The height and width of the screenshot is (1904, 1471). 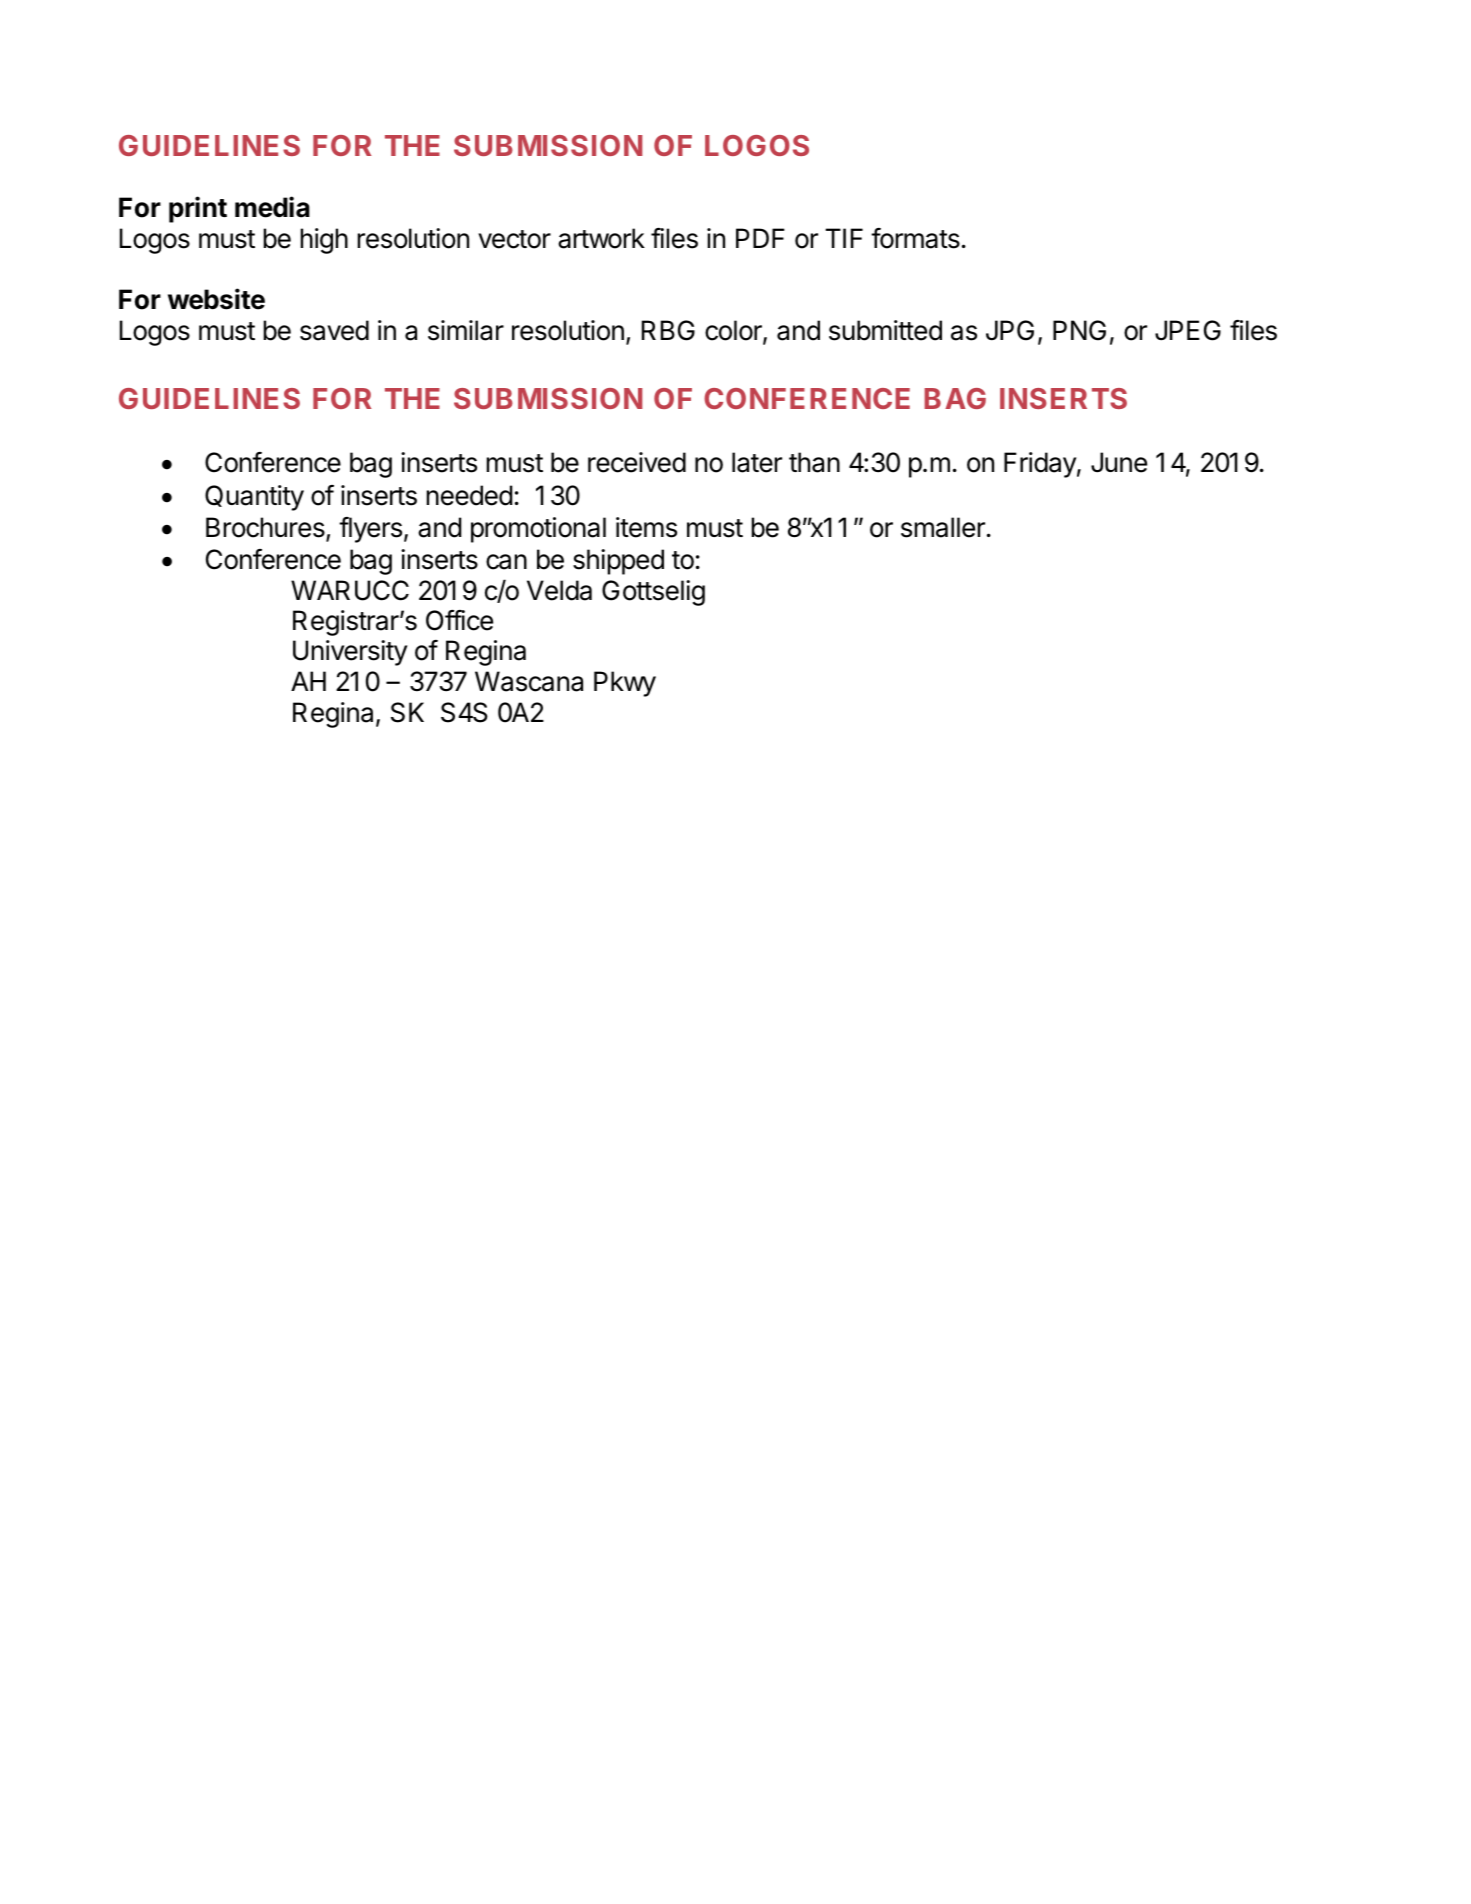 What do you see at coordinates (272, 207) in the screenshot?
I see `media` at bounding box center [272, 207].
